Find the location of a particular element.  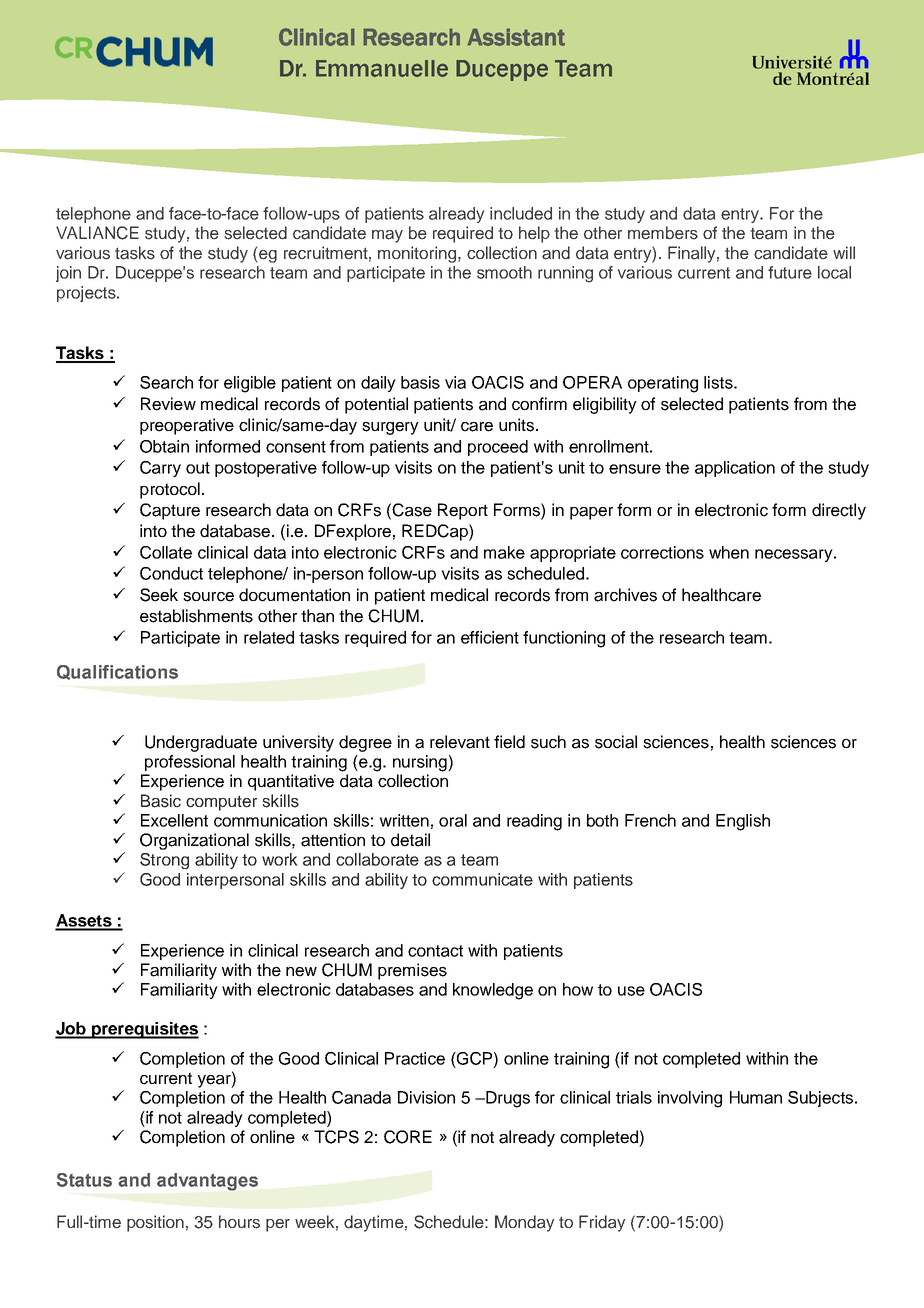

Emmanuelle is located at coordinates (382, 68).
